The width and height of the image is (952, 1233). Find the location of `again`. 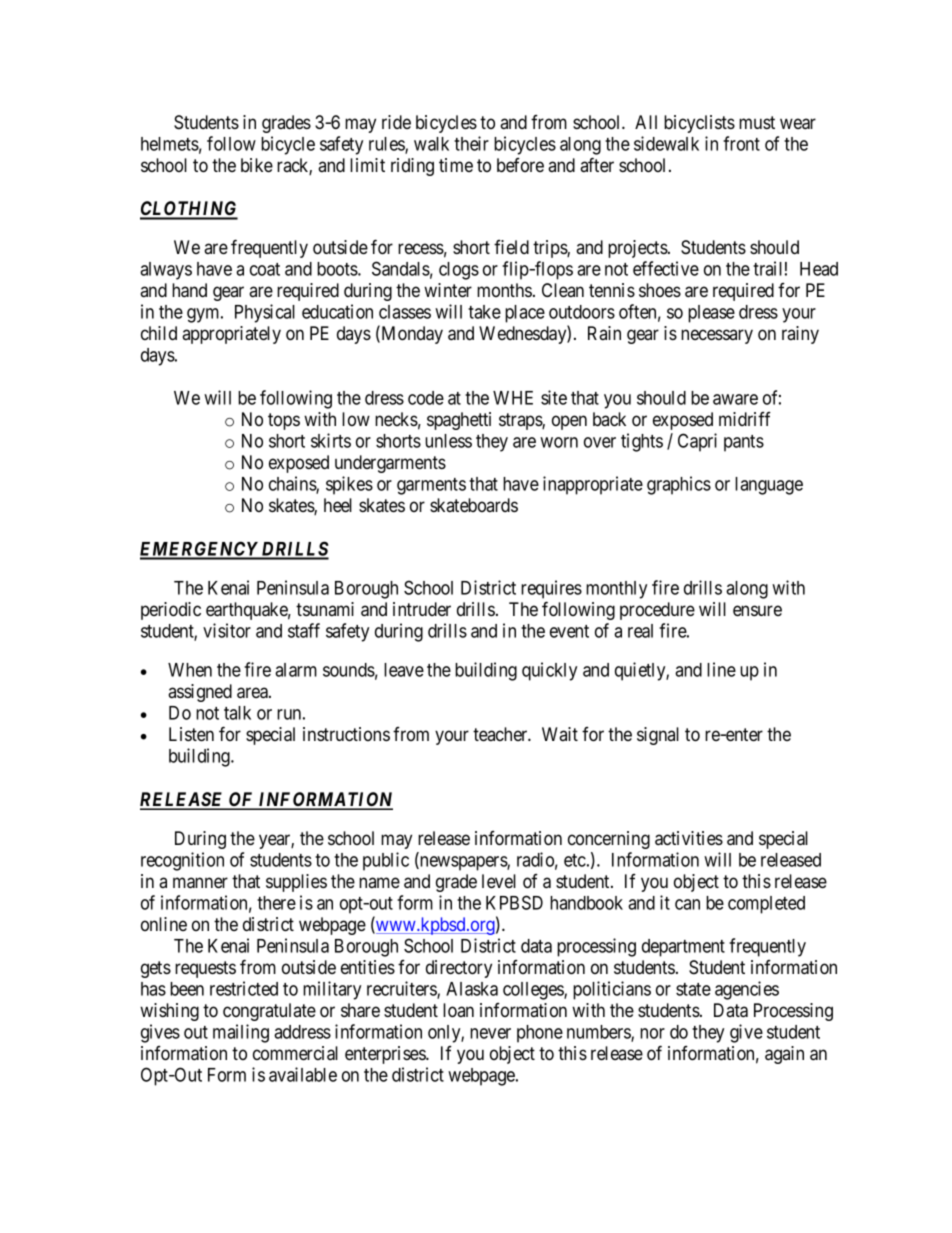

again is located at coordinates (784, 1055).
